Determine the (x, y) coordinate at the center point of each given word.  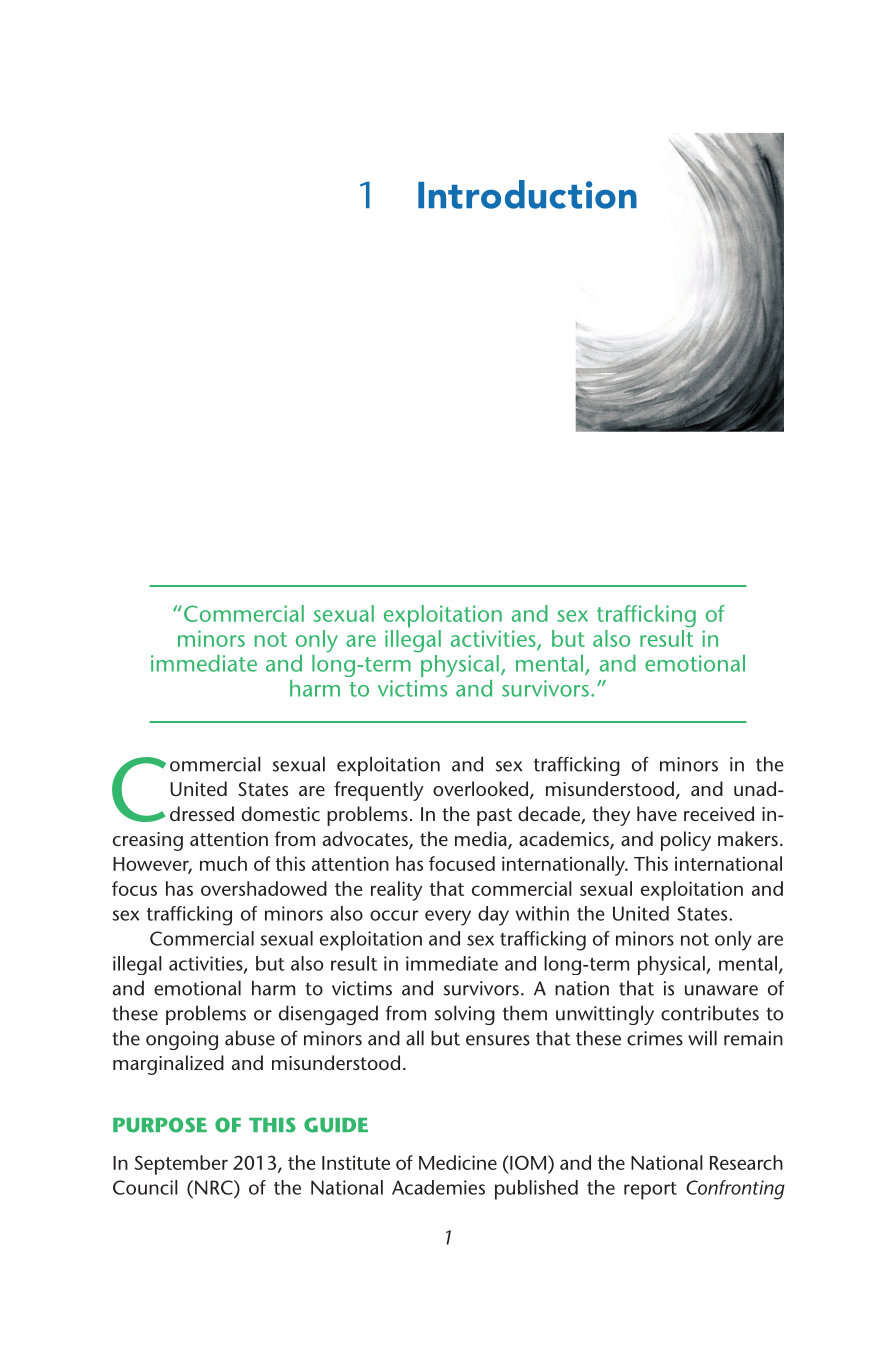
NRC (215, 1187)
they (611, 816)
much (223, 863)
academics (565, 840)
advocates (366, 840)
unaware (721, 990)
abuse (250, 1038)
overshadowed (264, 888)
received (719, 813)
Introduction (527, 194)
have (657, 813)
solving (465, 1015)
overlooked (482, 790)
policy (686, 841)
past (494, 817)
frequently (378, 791)
